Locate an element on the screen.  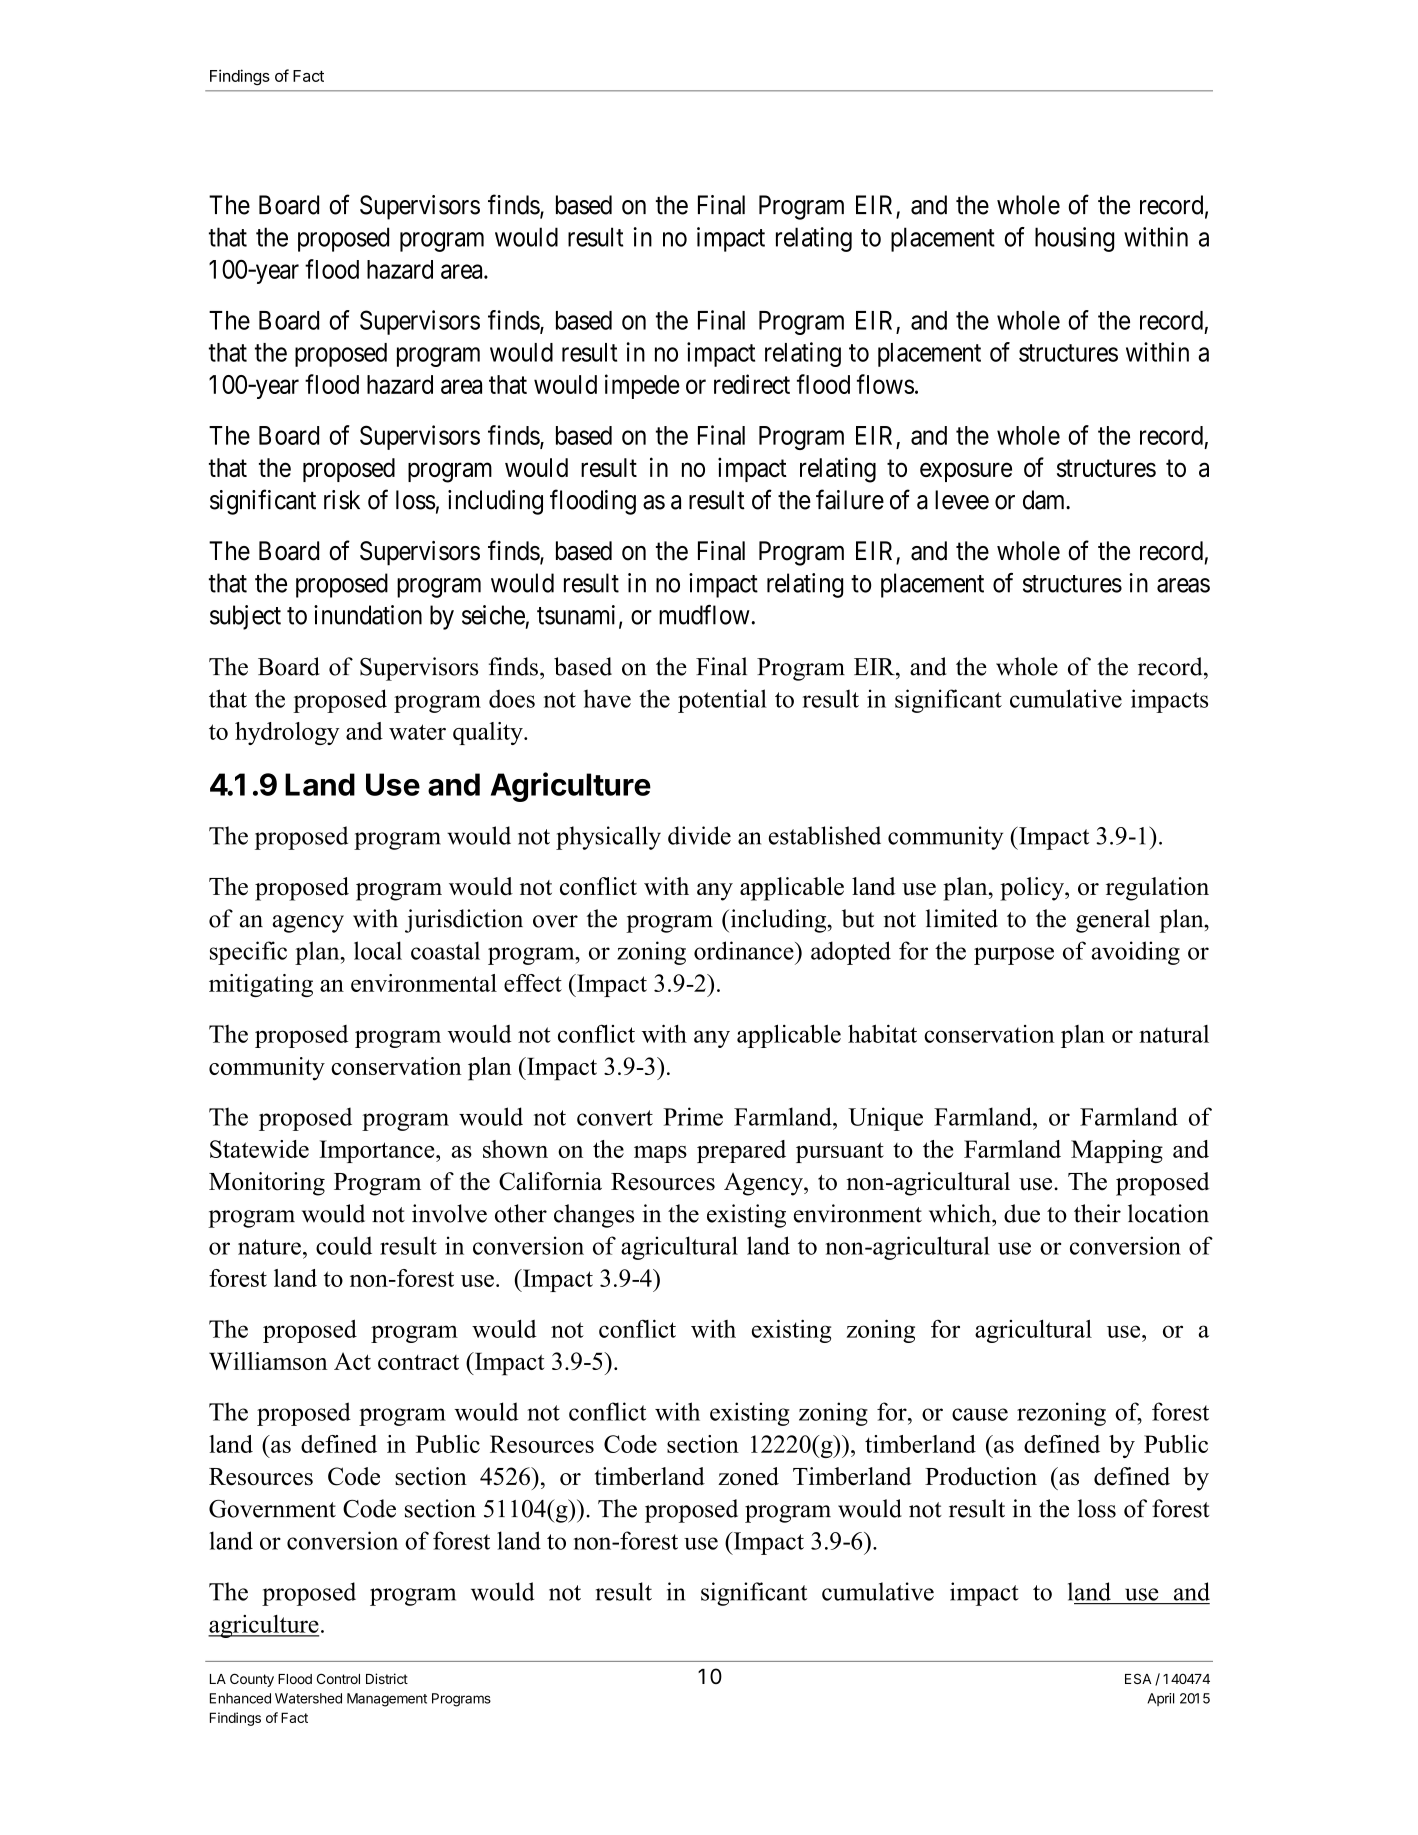
ordinance is located at coordinates (745, 950).
